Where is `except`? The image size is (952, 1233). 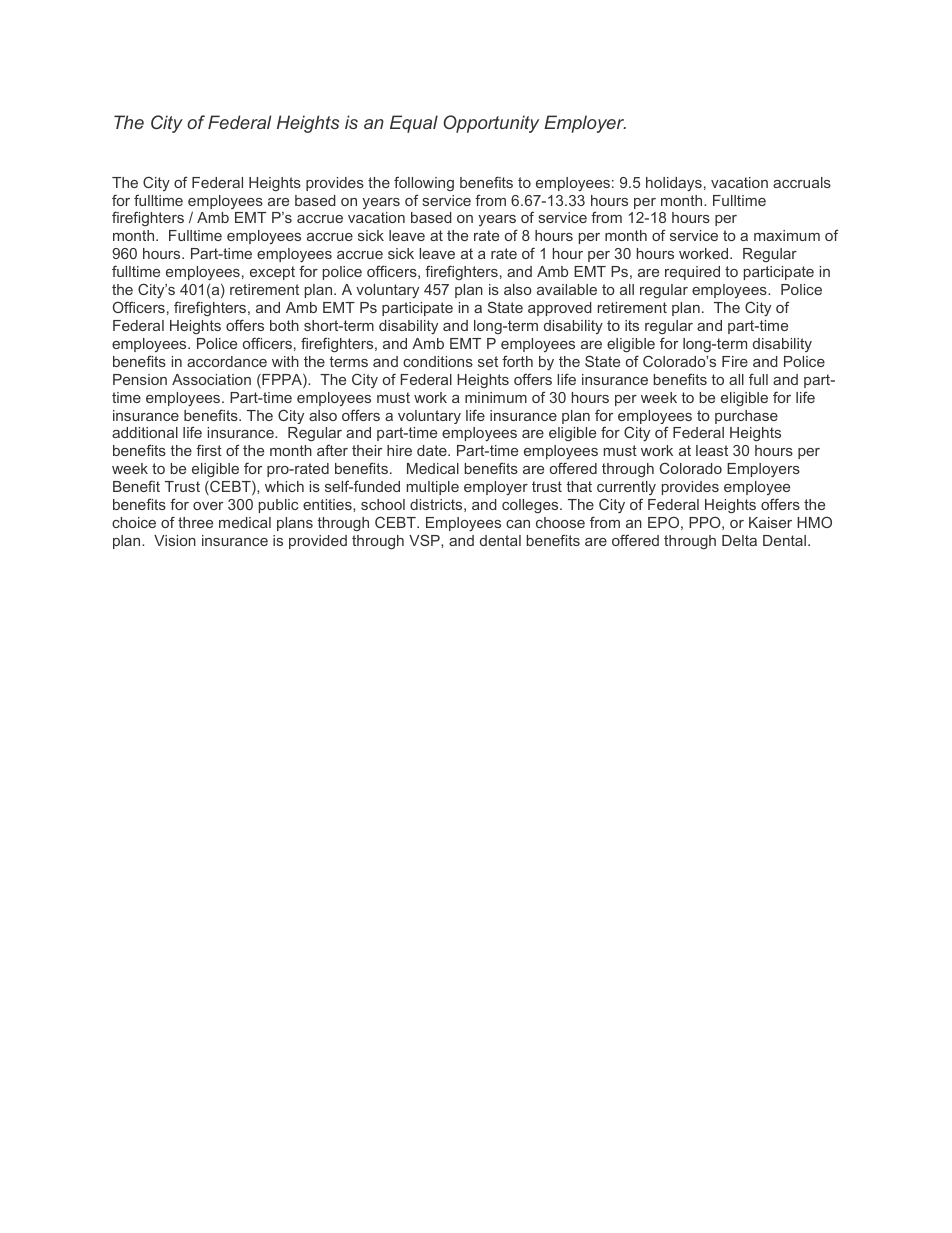 except is located at coordinates (272, 273).
